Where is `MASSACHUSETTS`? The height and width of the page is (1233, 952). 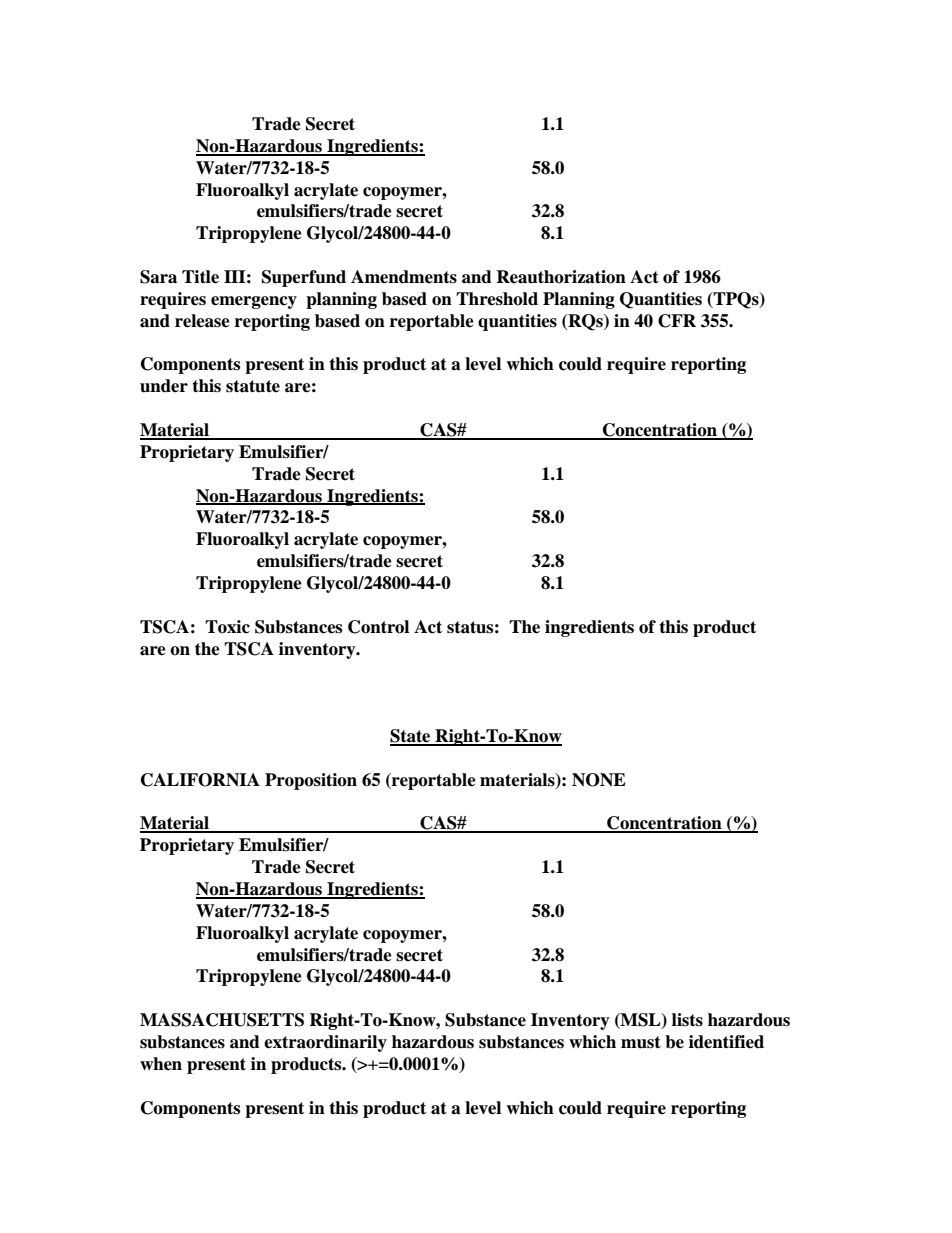
MASSACHUSETTS is located at coordinates (222, 1020).
